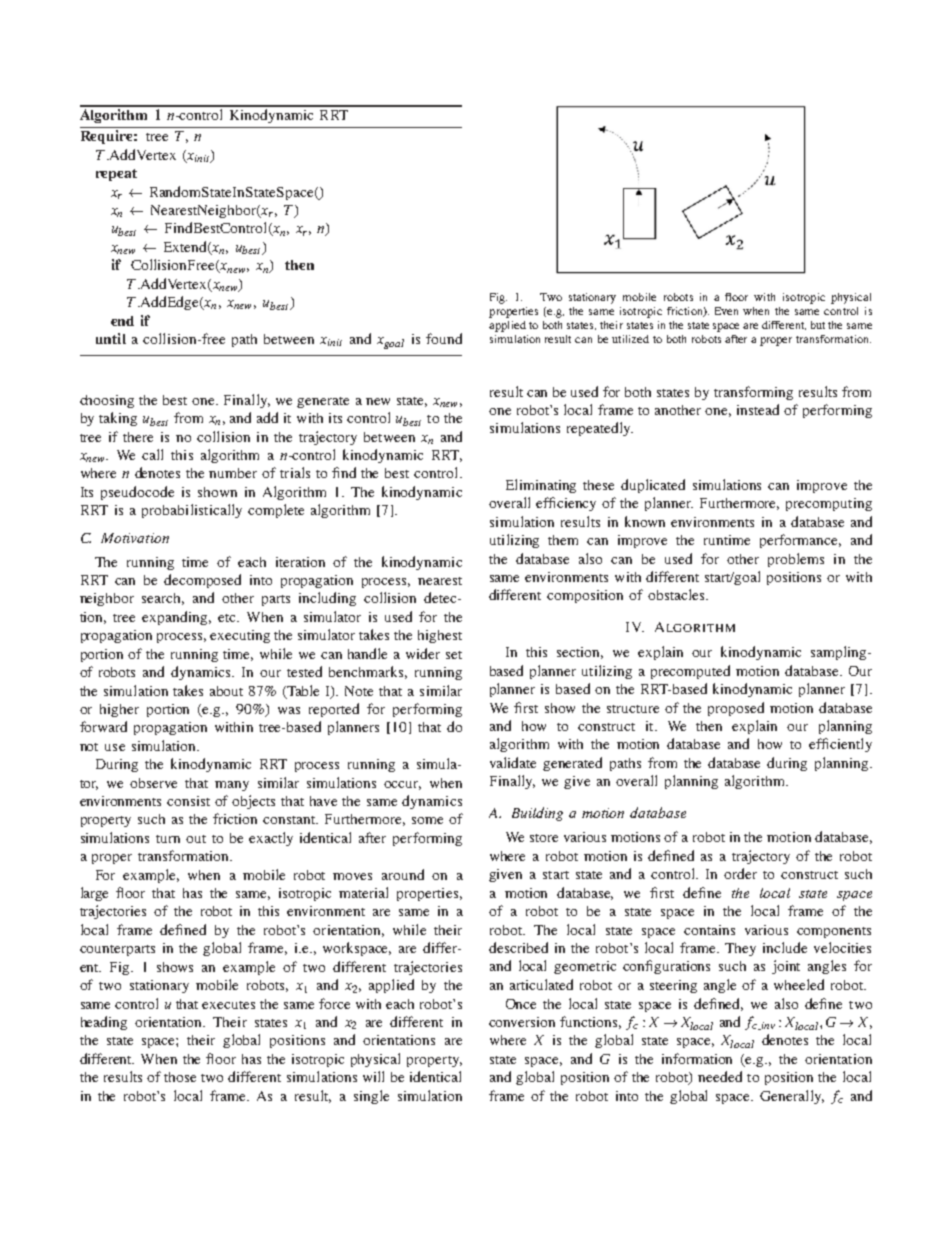 Image resolution: width=952 pixels, height=1233 pixels. What do you see at coordinates (454, 655) in the screenshot?
I see `set` at bounding box center [454, 655].
